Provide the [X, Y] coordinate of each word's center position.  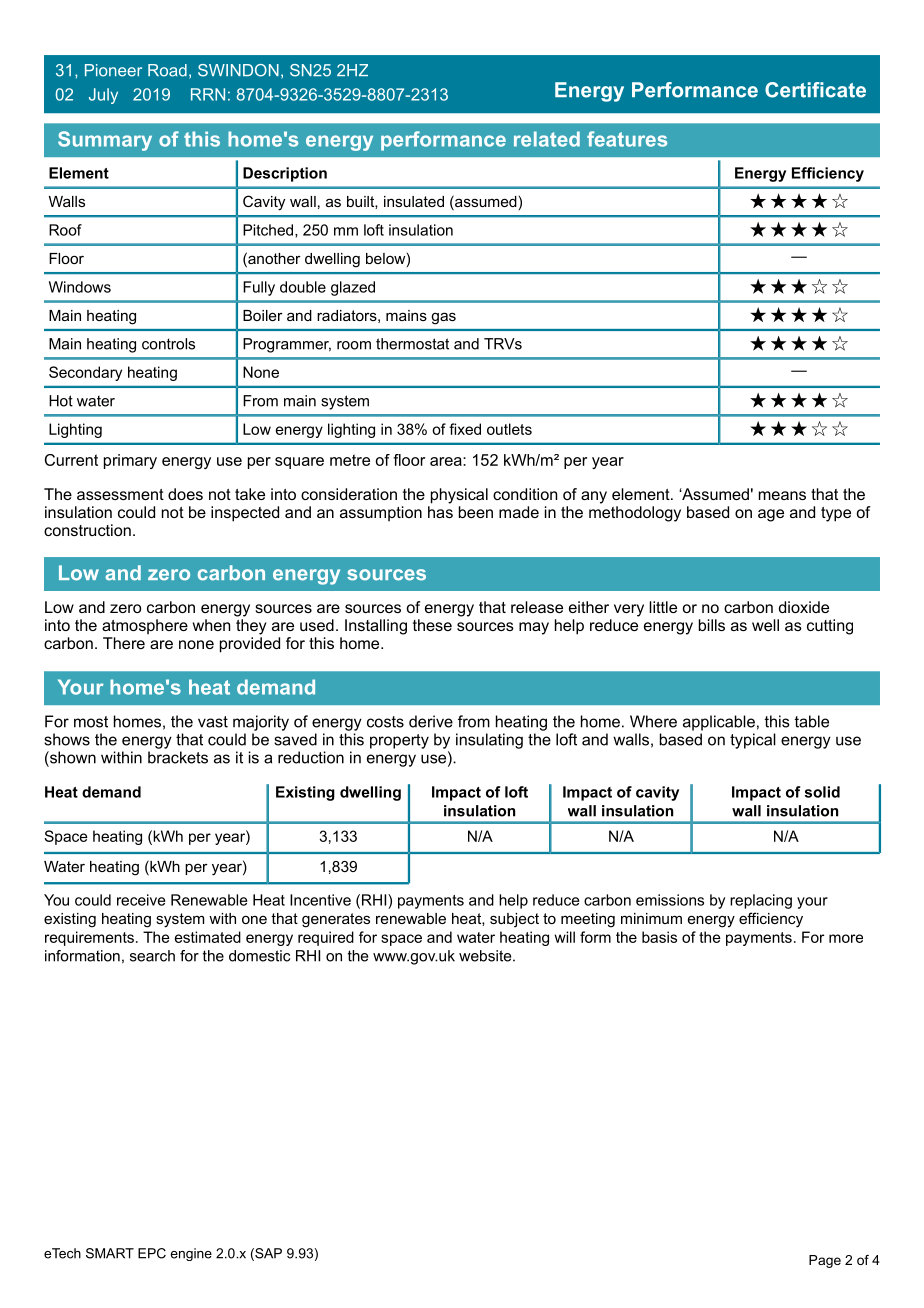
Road [167, 70]
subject [514, 920]
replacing [761, 901]
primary [130, 461]
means [782, 495]
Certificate [815, 90]
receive [141, 900]
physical [459, 496]
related [547, 139]
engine [191, 1254]
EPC [152, 1253]
